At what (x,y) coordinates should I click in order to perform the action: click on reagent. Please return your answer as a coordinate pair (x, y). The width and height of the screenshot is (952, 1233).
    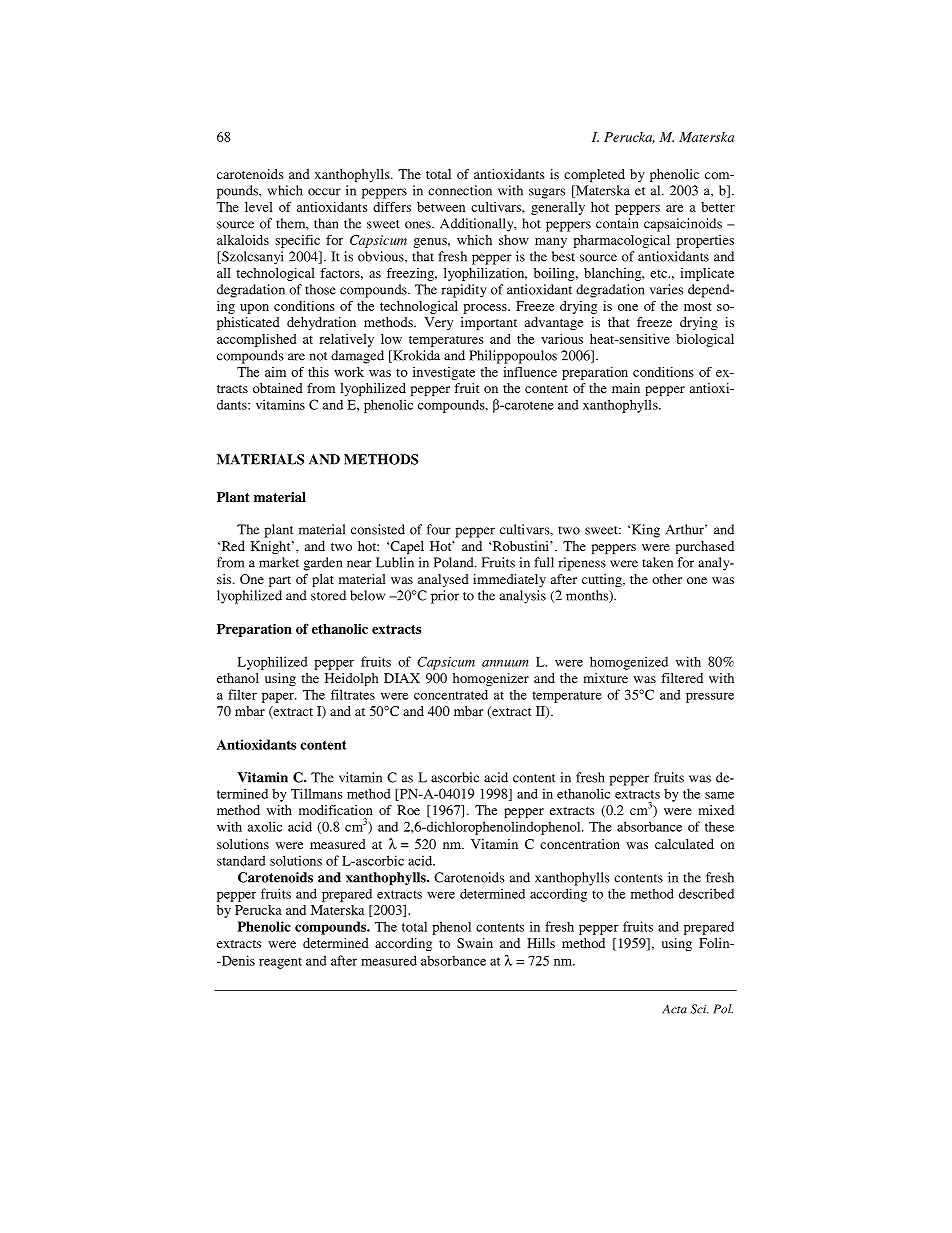
    Looking at the image, I should click on (280, 963).
